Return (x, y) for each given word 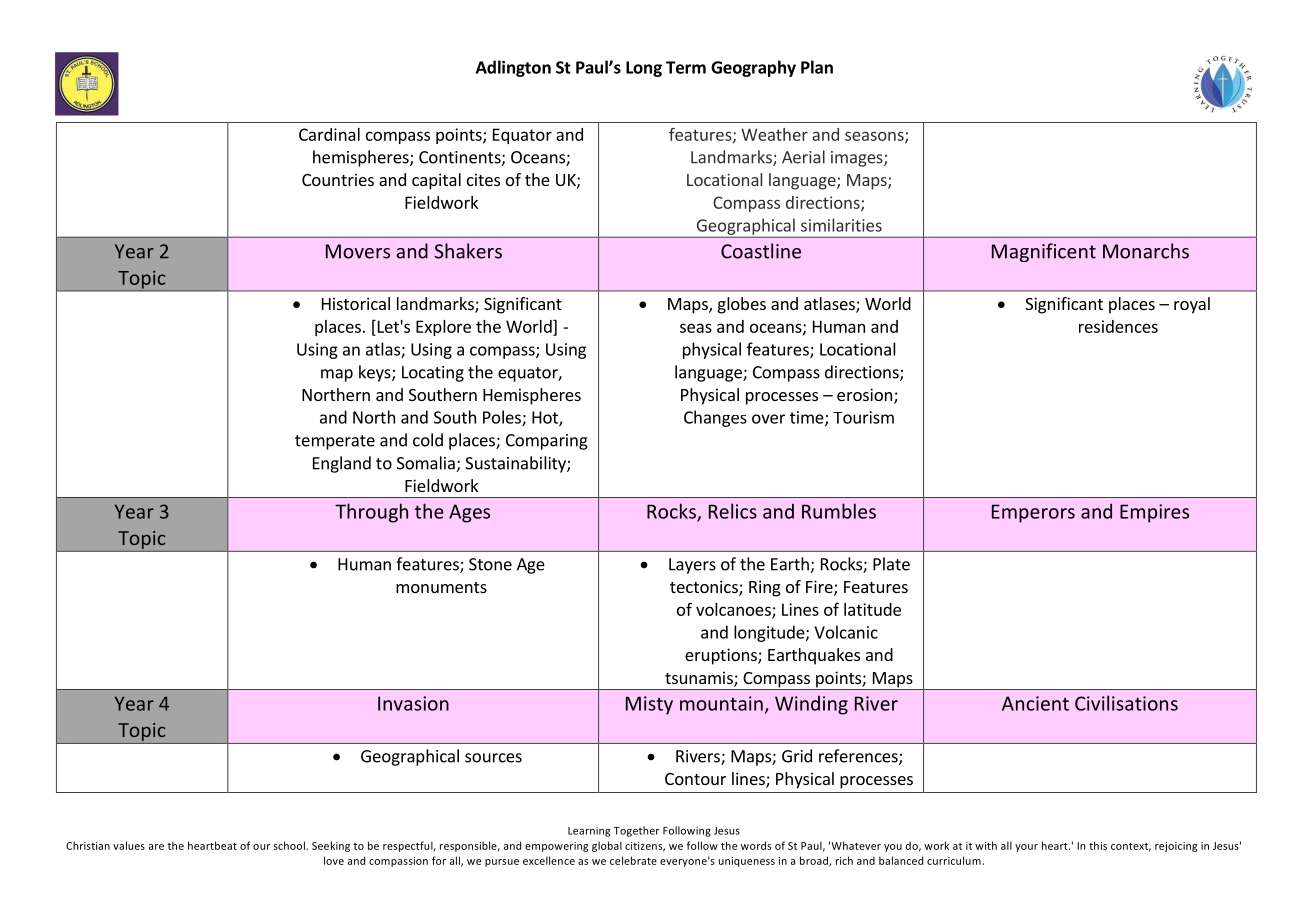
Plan (817, 67)
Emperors (1033, 513)
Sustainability (516, 464)
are (156, 847)
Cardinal (329, 134)
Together (636, 831)
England (342, 464)
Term (686, 67)
